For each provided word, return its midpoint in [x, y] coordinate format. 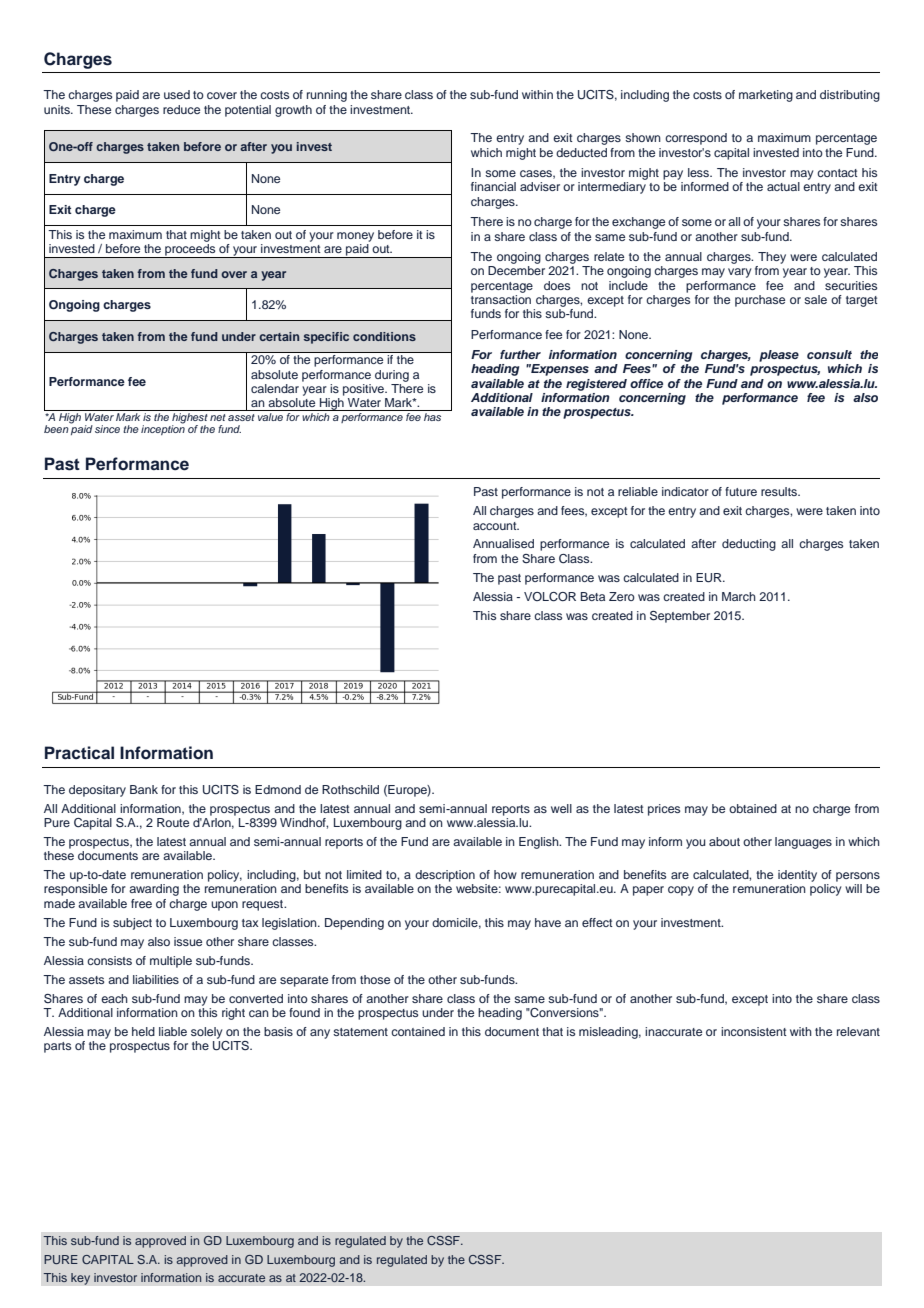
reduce [181, 109]
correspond [696, 139]
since [107, 429]
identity [797, 876]
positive [365, 390]
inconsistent [754, 1031]
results [780, 491]
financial [493, 186]
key [80, 1279]
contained [418, 1031]
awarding [154, 890]
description [445, 876]
